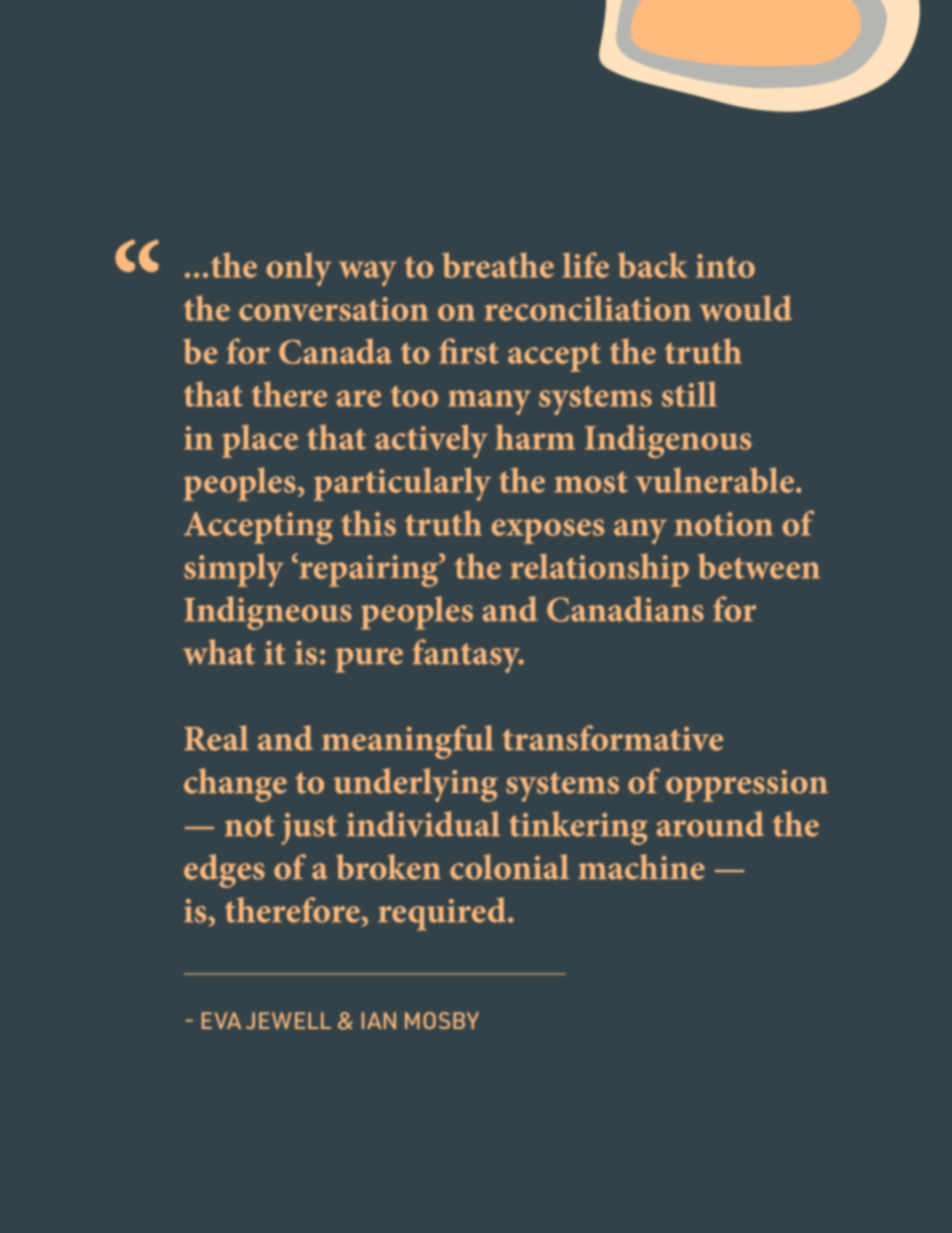 Image resolution: width=952 pixels, height=1233 pixels. Describe the element at coordinates (498, 265) in the document. I see `breathe` at that location.
